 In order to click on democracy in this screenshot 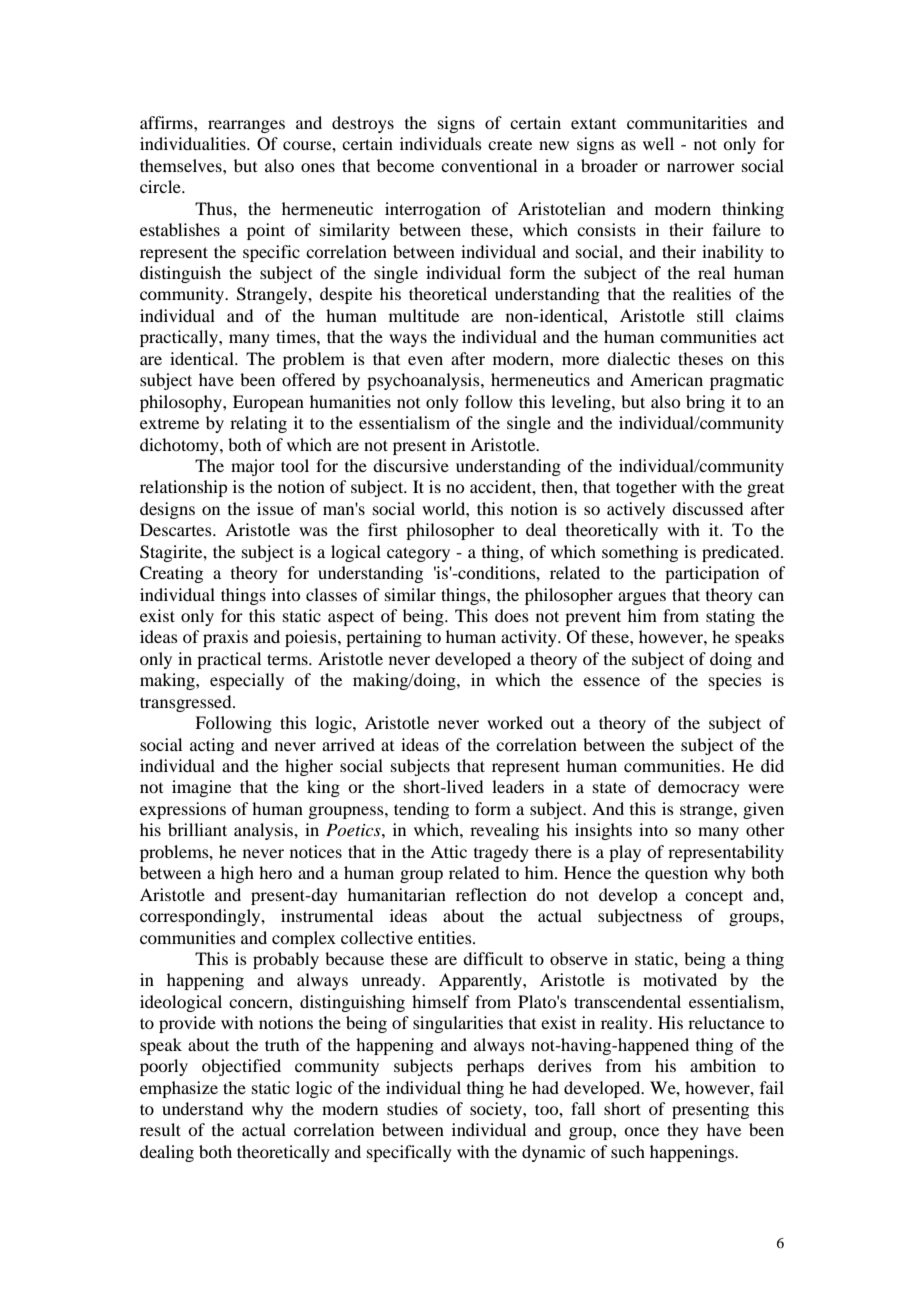, I will do `click(699, 788)`.
